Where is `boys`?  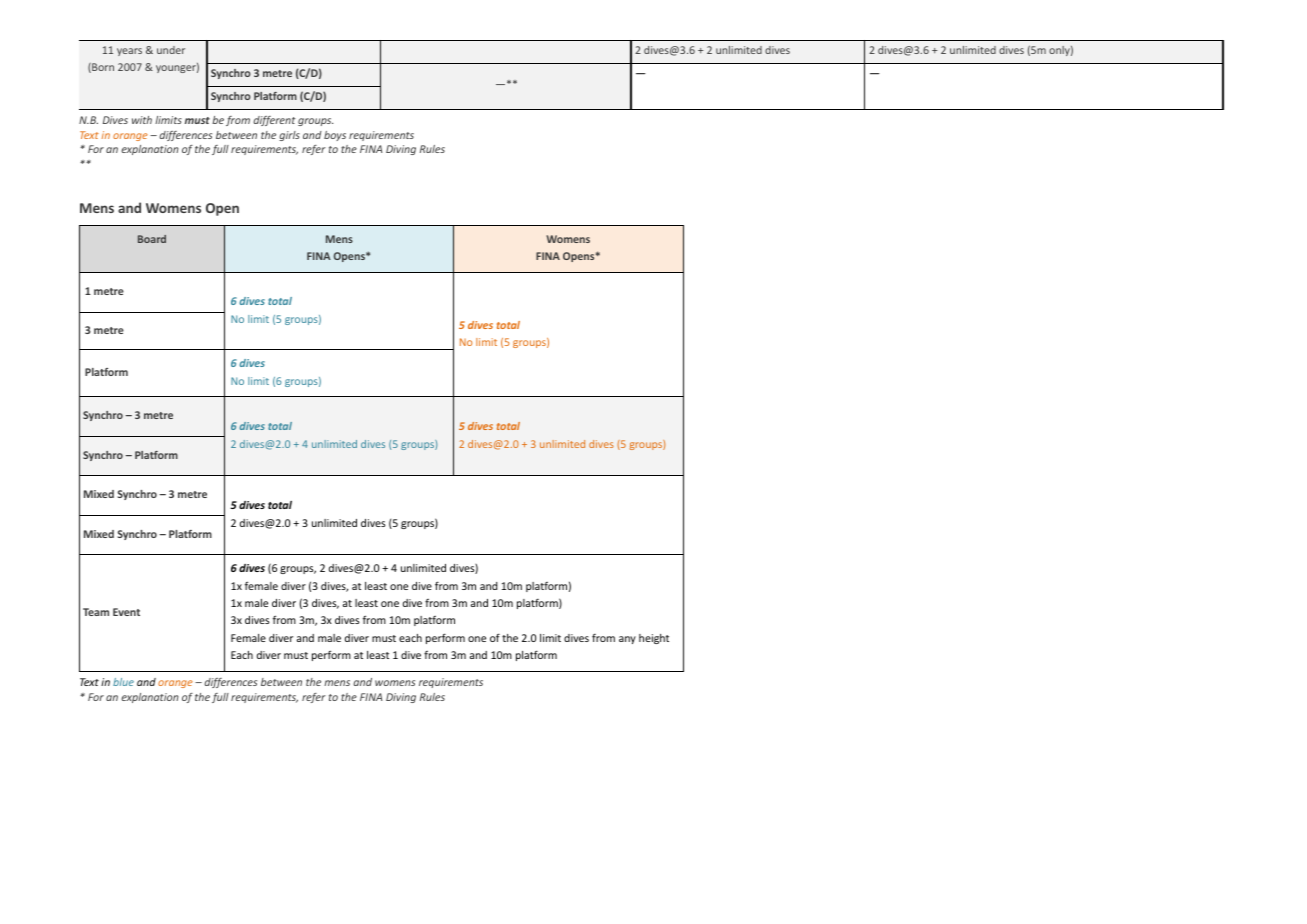
boys is located at coordinates (335, 136).
